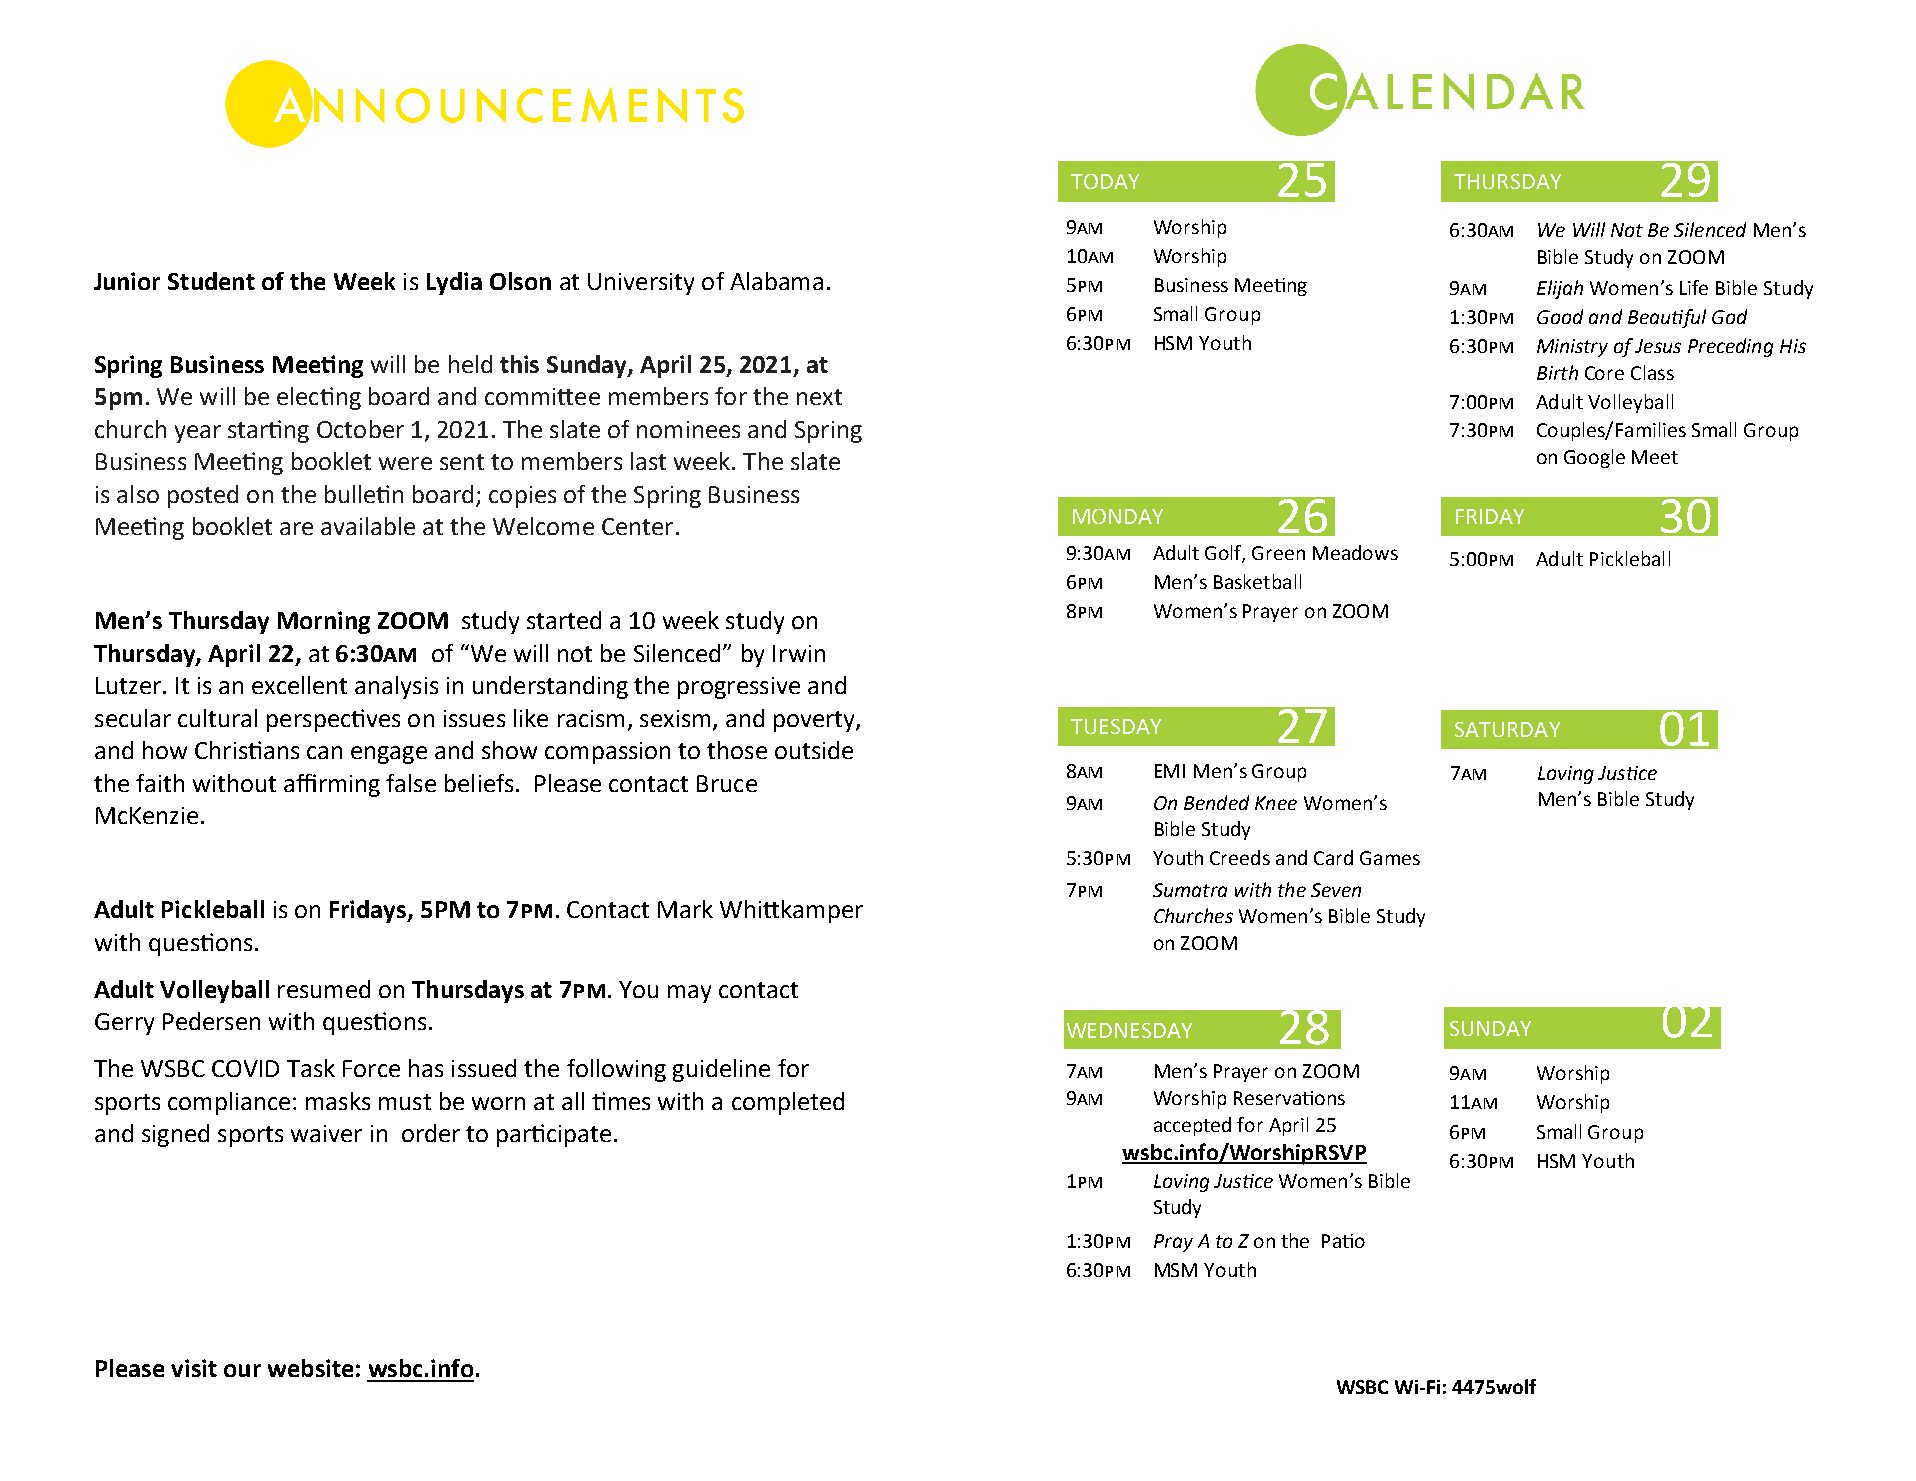 The width and height of the page is (1916, 1481). What do you see at coordinates (1105, 181) in the page?
I see `TODAY` at bounding box center [1105, 181].
